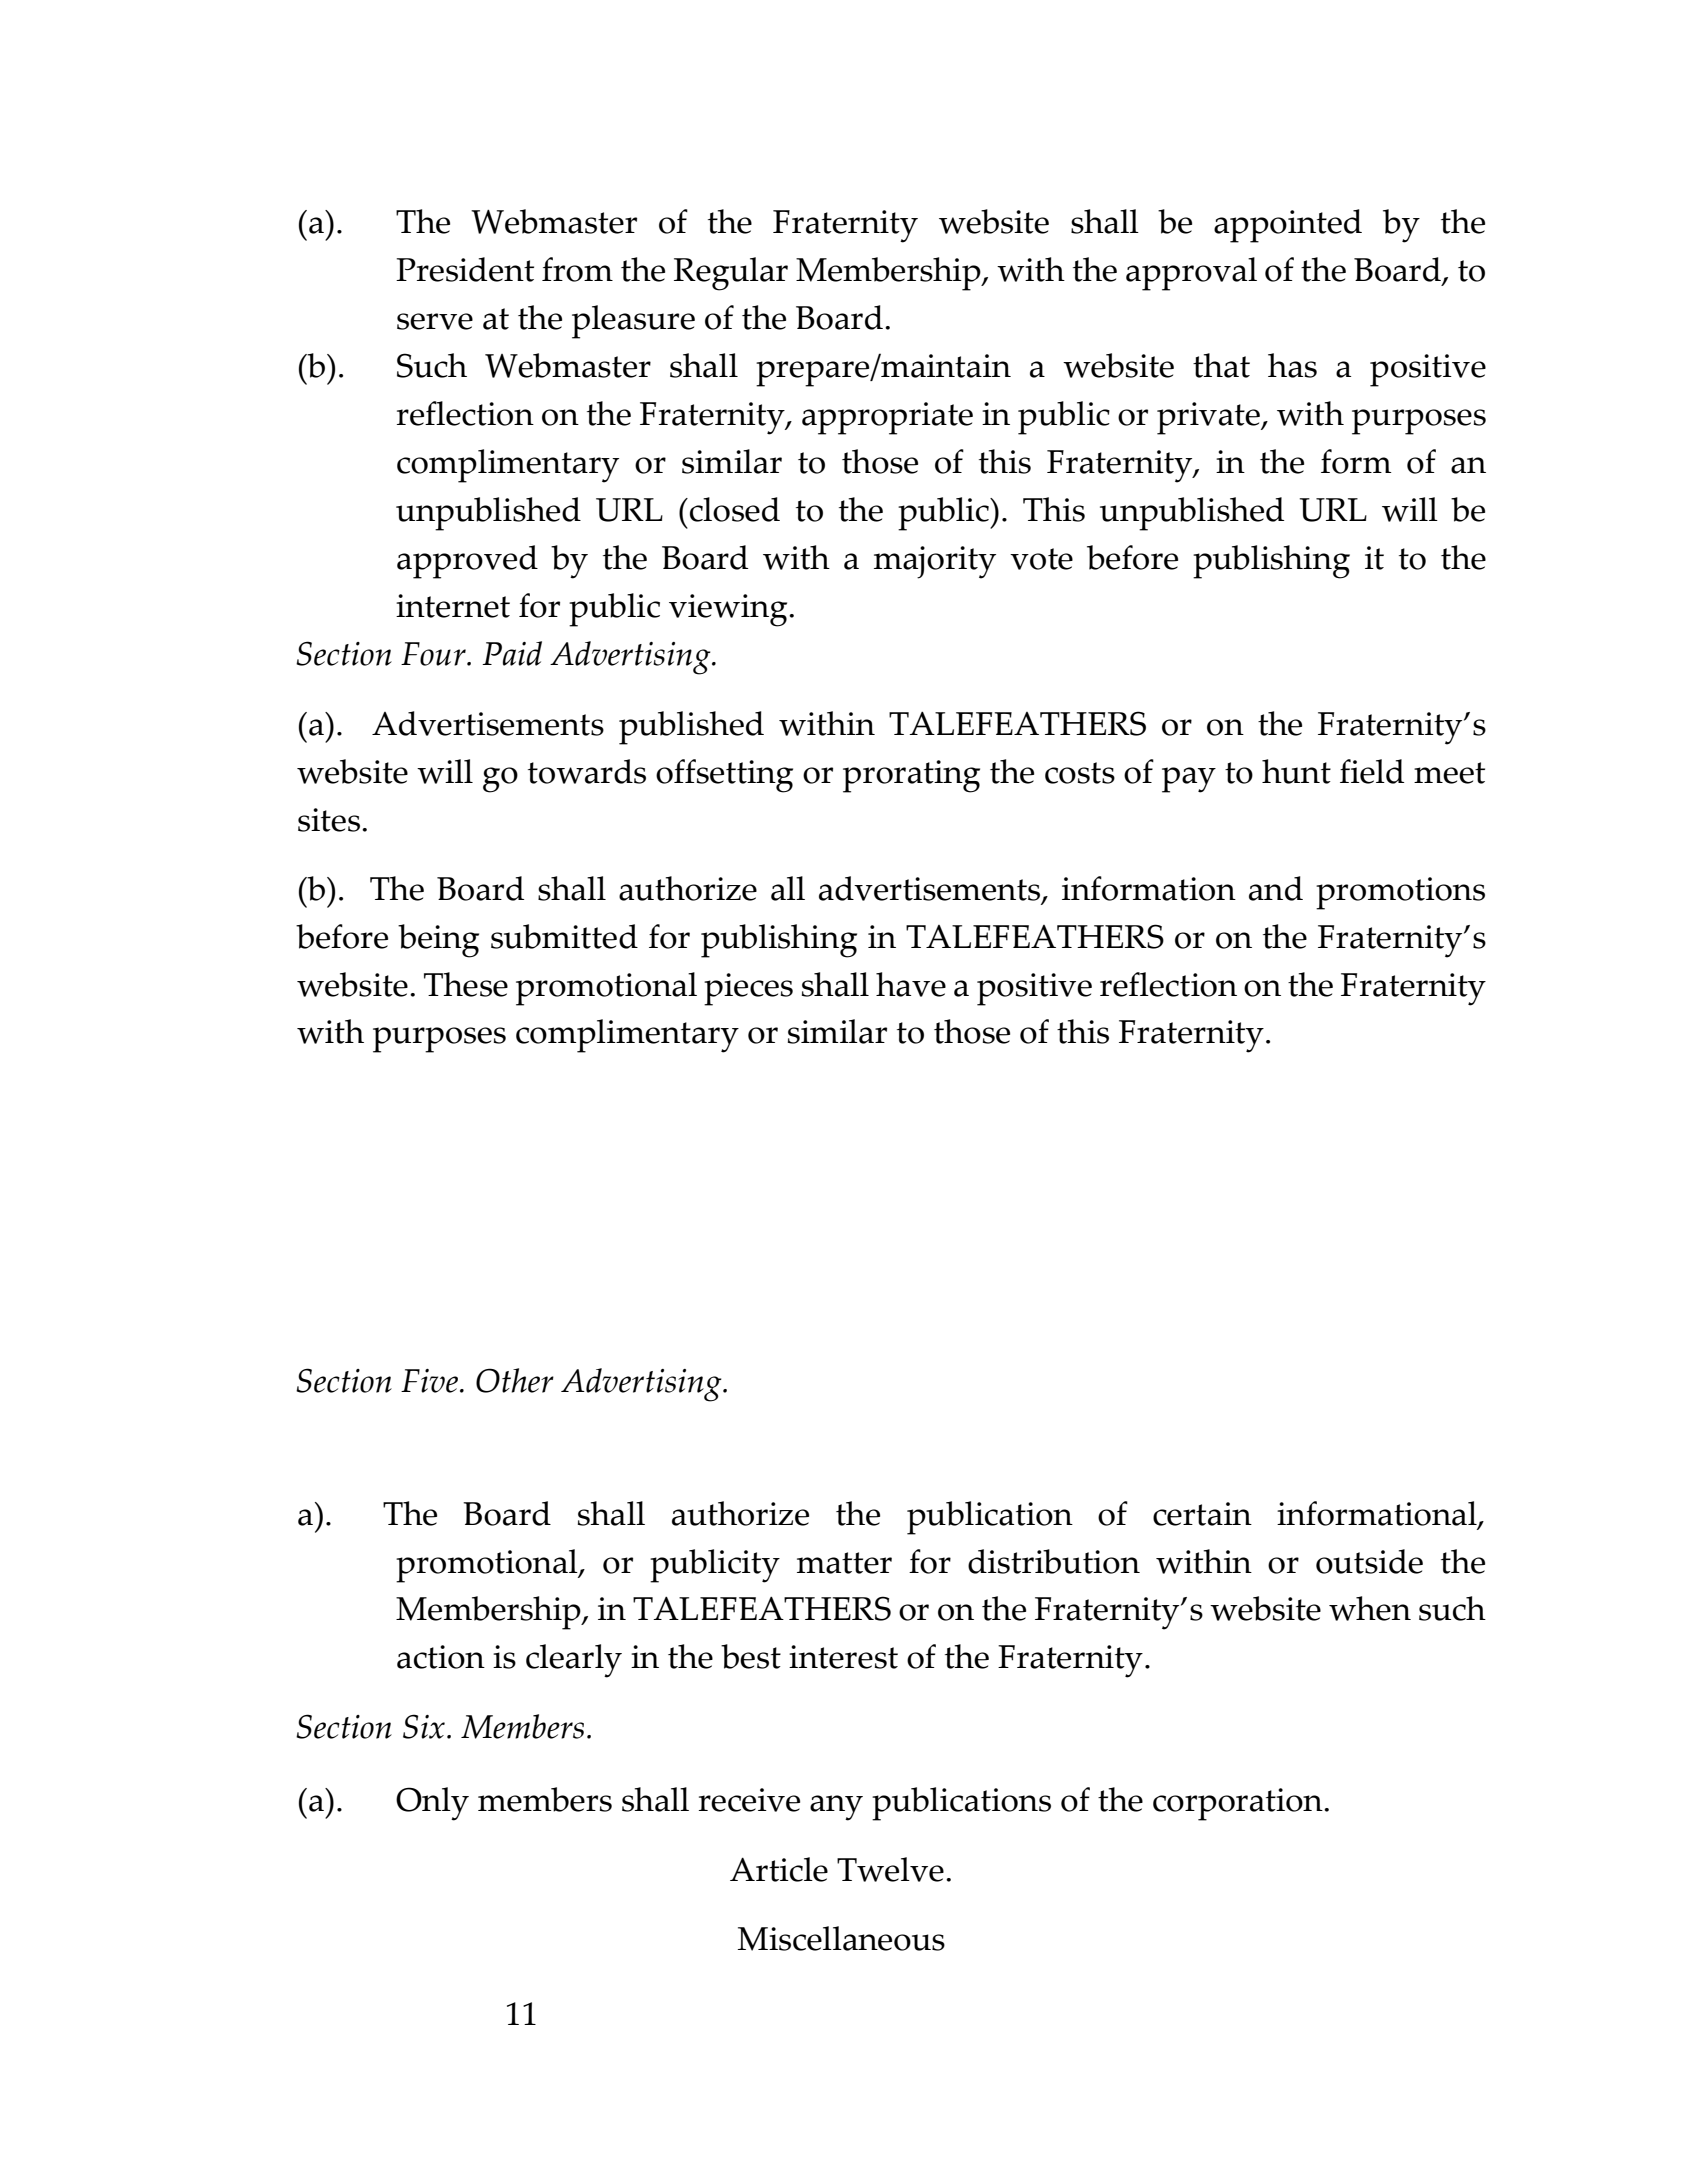  Describe the element at coordinates (890, 1869) in the image. I see `Twelve` at that location.
